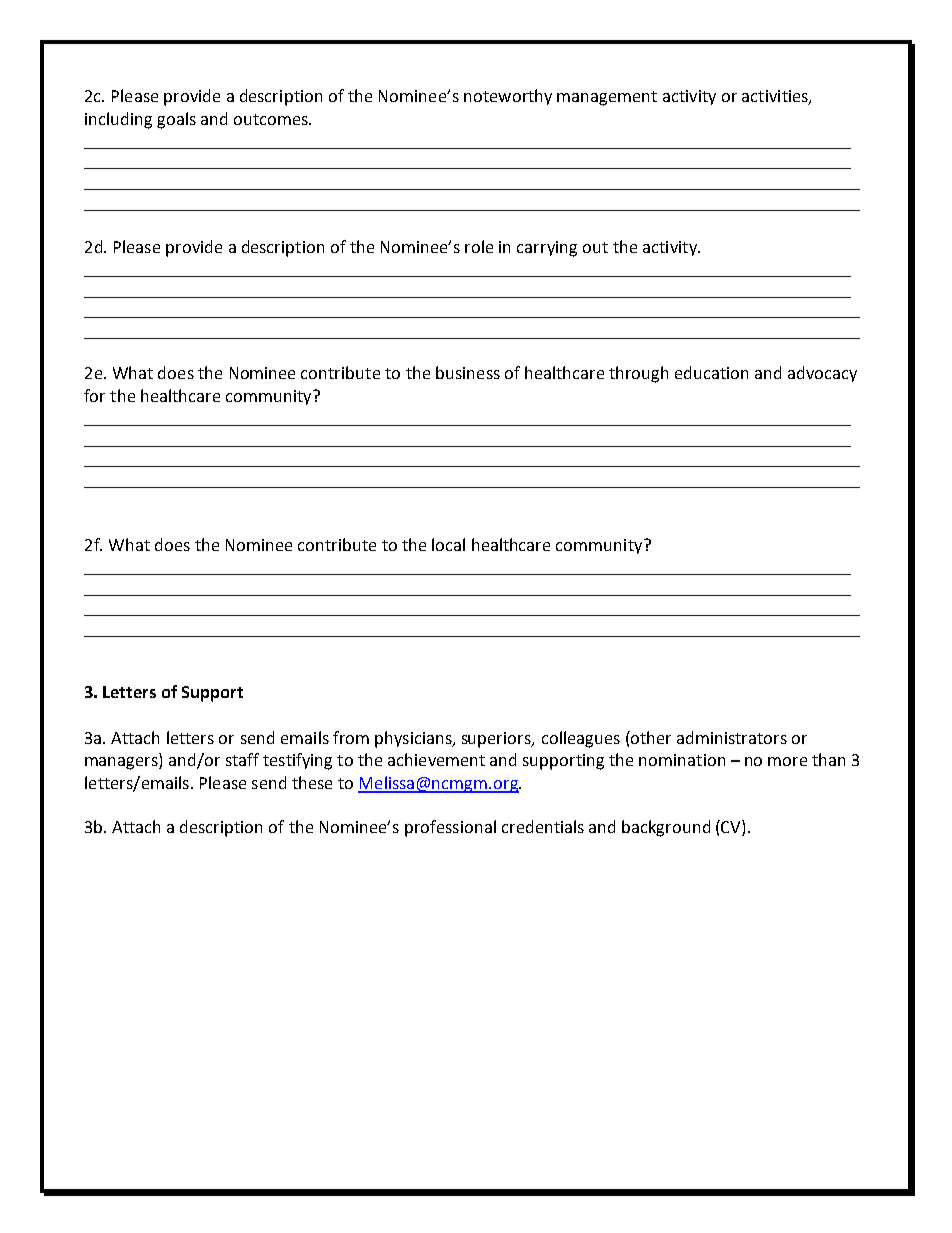  What do you see at coordinates (732, 737) in the image?
I see `administrators` at bounding box center [732, 737].
